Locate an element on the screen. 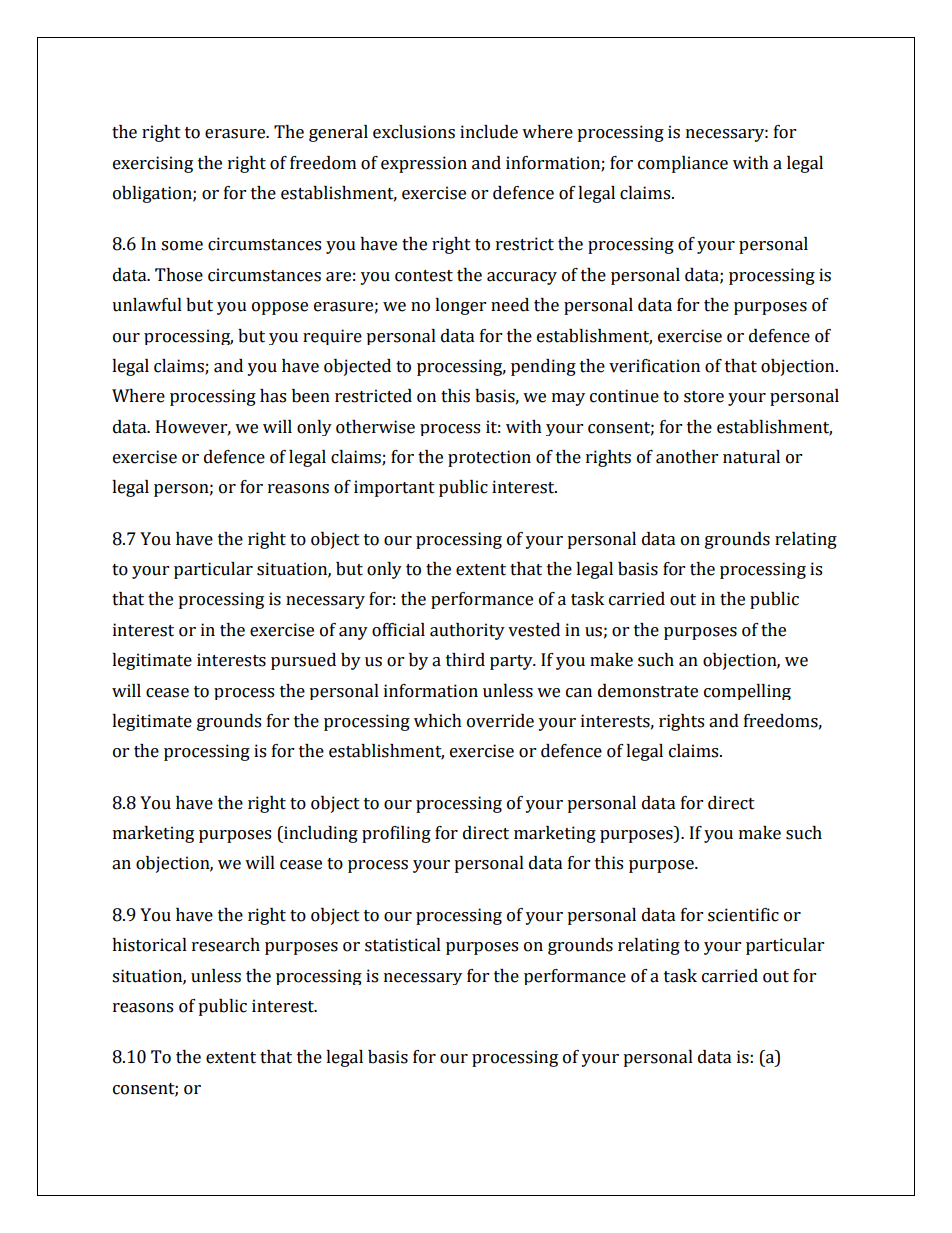  research is located at coordinates (226, 945).
